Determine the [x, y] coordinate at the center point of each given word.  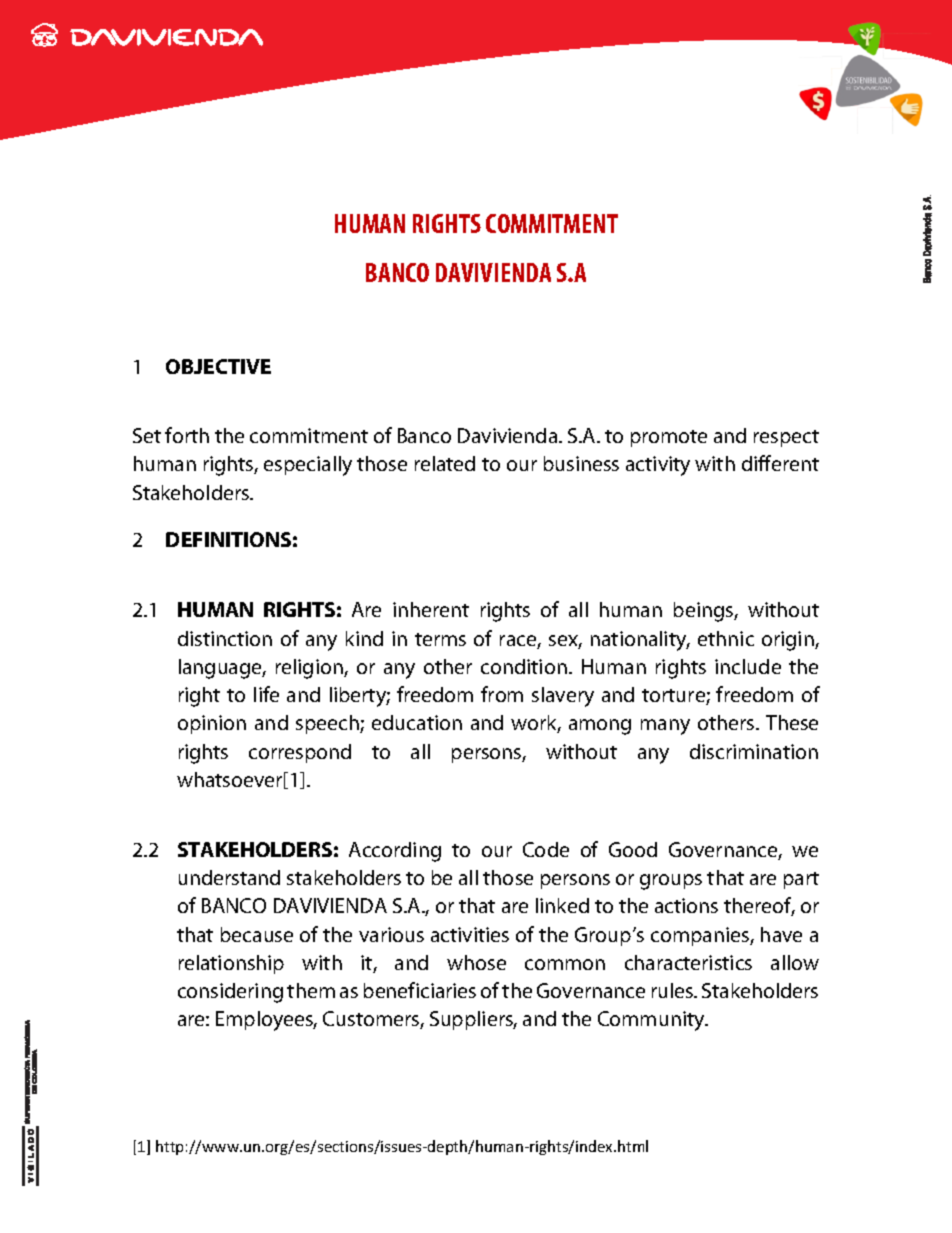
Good [633, 849]
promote [669, 438]
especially [308, 466]
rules [673, 990]
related [445, 463]
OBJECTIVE [218, 366]
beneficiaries [420, 990]
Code [546, 849]
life [266, 694]
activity [658, 466]
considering [230, 993]
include [748, 666]
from [502, 694]
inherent [431, 609]
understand [229, 877]
